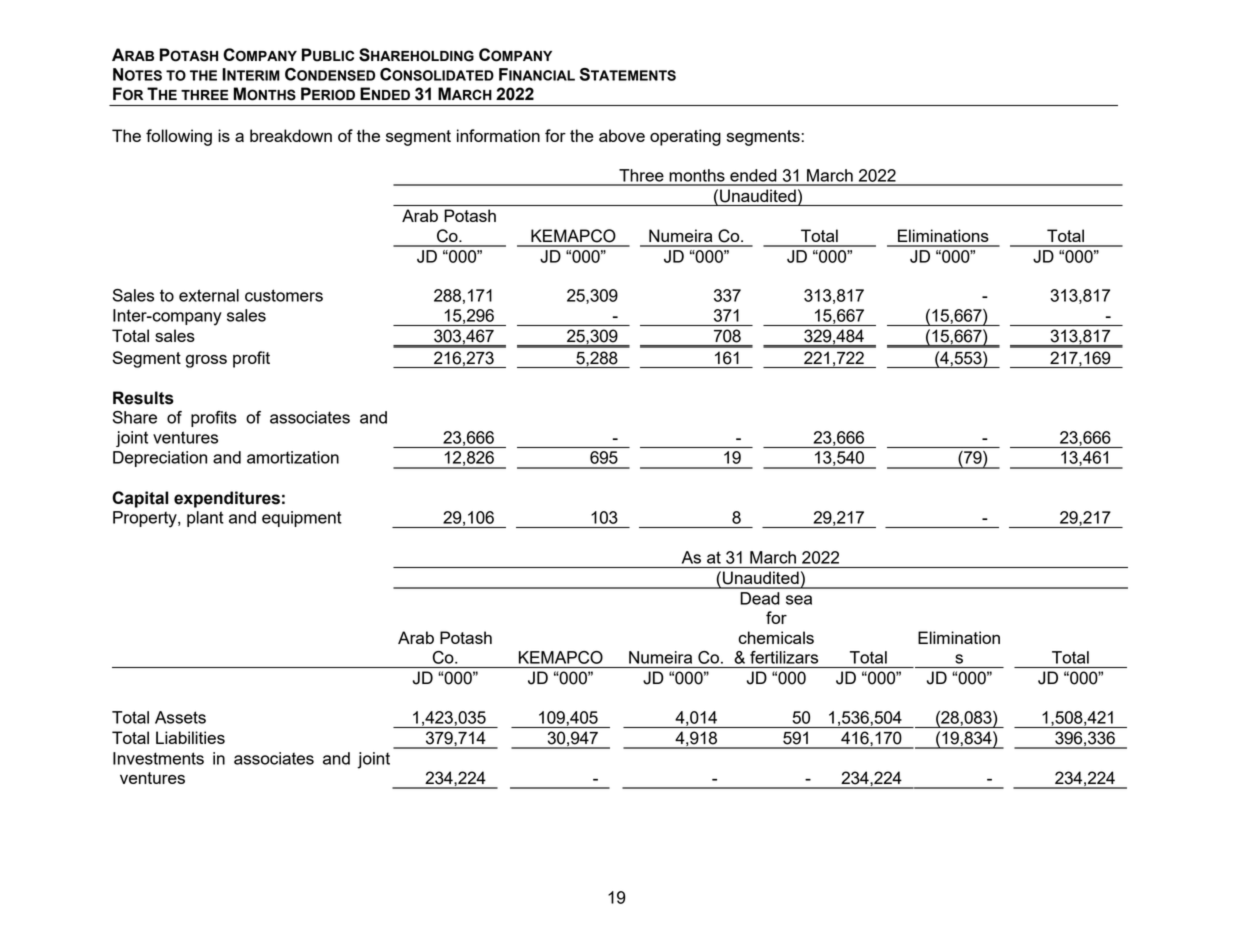 This screenshot has width=1233, height=952. I want to click on following, so click(179, 137).
